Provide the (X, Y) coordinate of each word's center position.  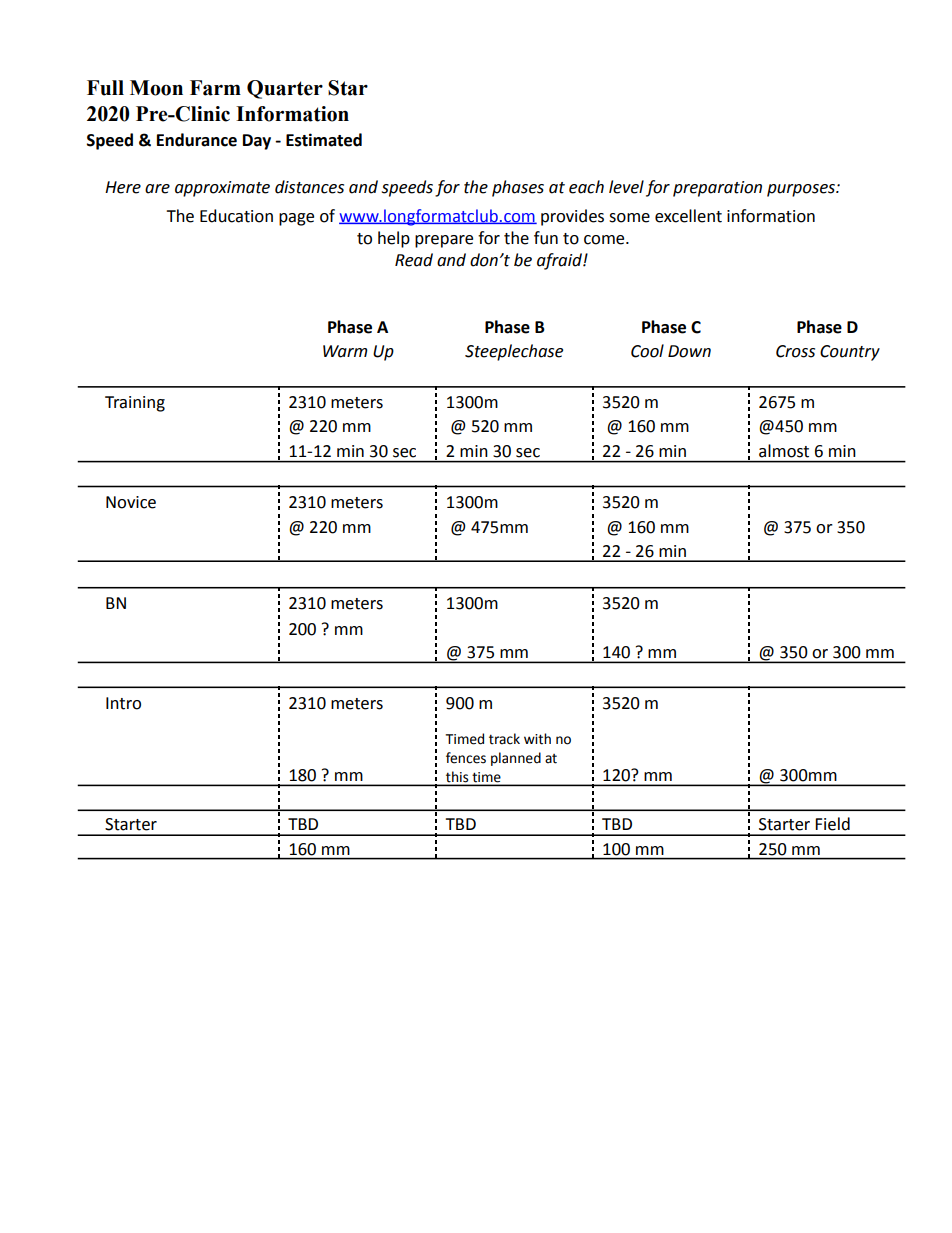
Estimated (324, 140)
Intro (123, 703)
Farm (215, 88)
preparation (717, 189)
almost (784, 451)
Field (832, 824)
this (457, 777)
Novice (131, 502)
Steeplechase (514, 352)
